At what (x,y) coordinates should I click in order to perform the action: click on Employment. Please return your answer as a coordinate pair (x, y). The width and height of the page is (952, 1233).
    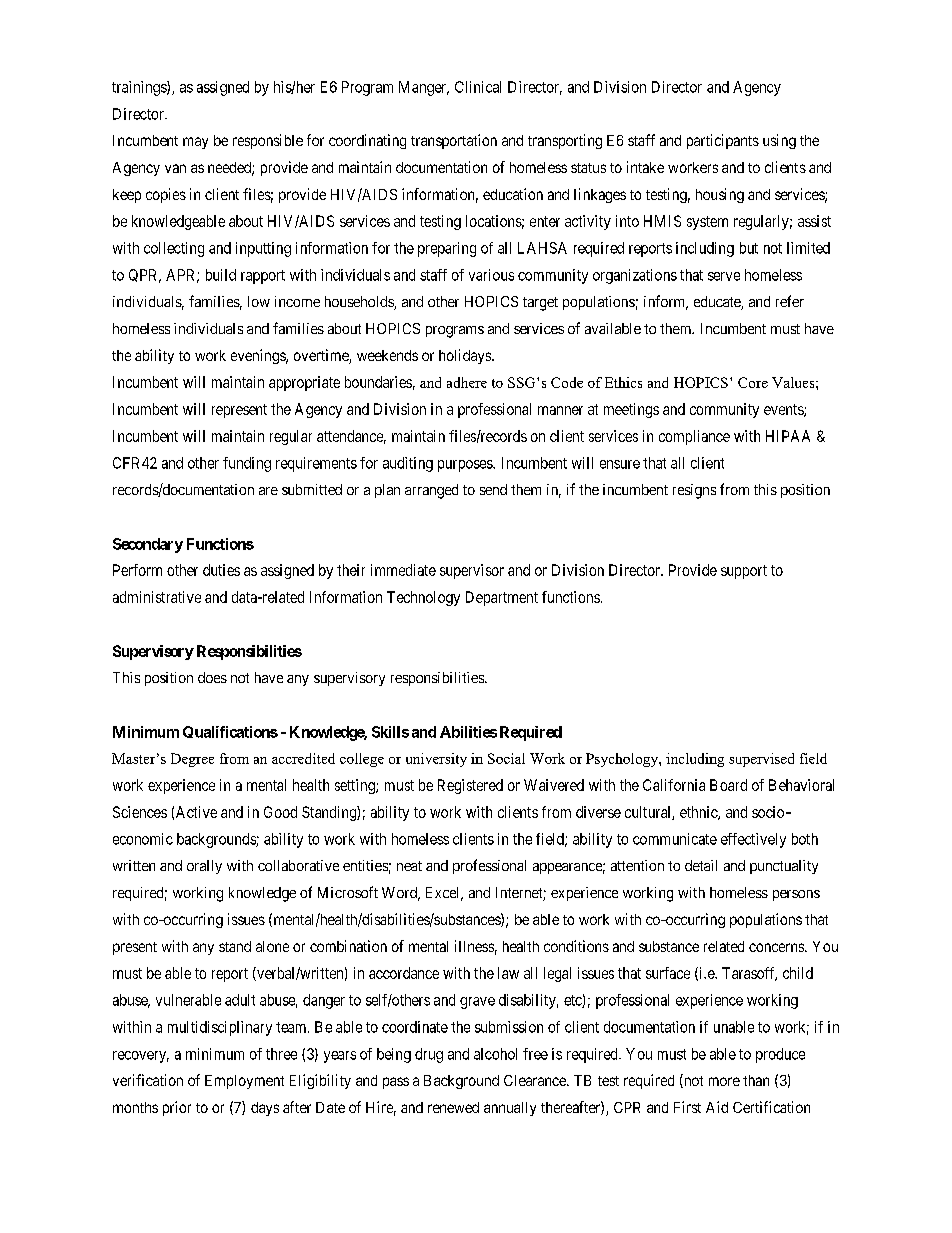
    Looking at the image, I should click on (244, 1082).
